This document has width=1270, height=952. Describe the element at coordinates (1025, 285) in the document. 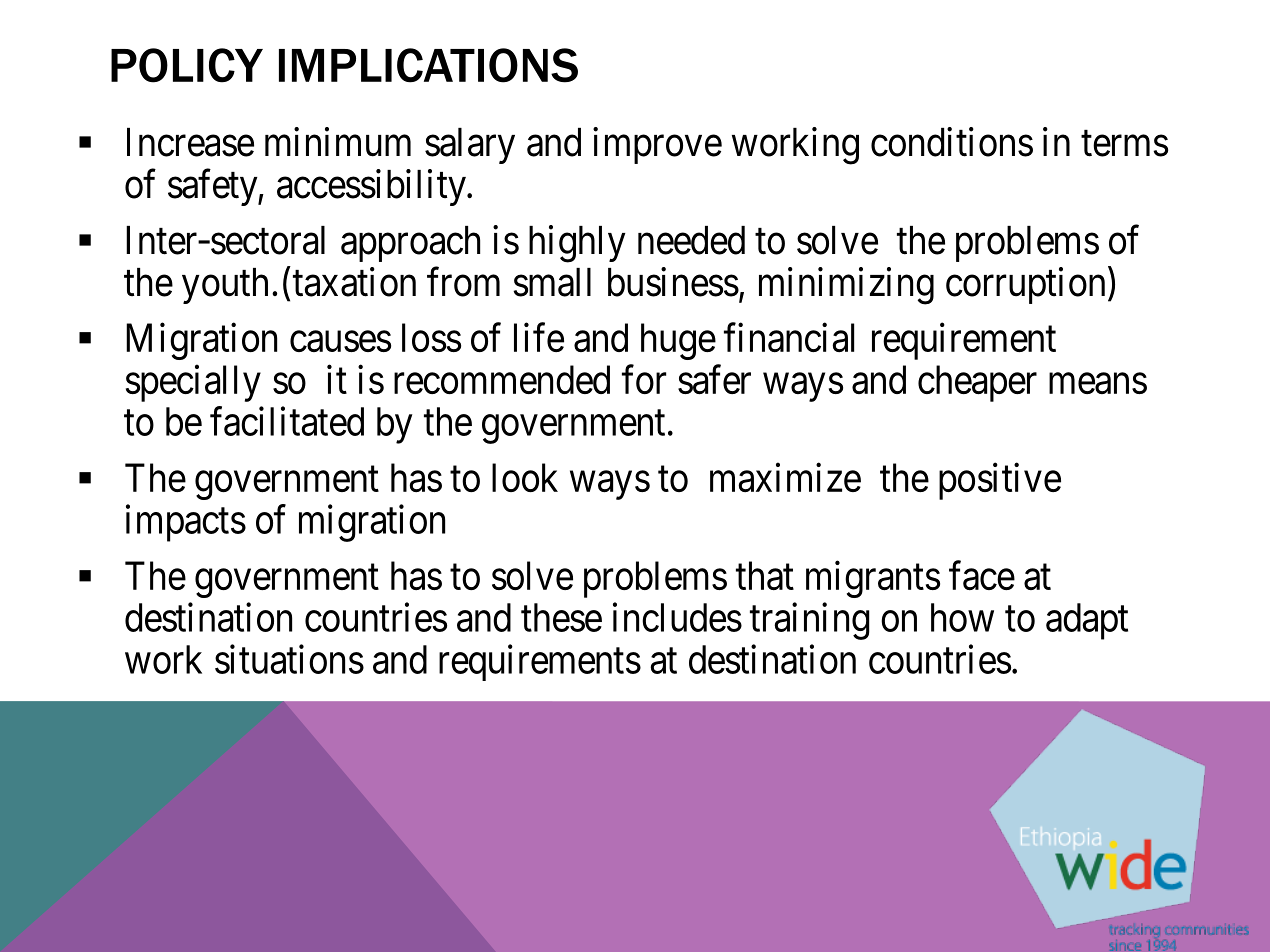

I see `corruption` at that location.
